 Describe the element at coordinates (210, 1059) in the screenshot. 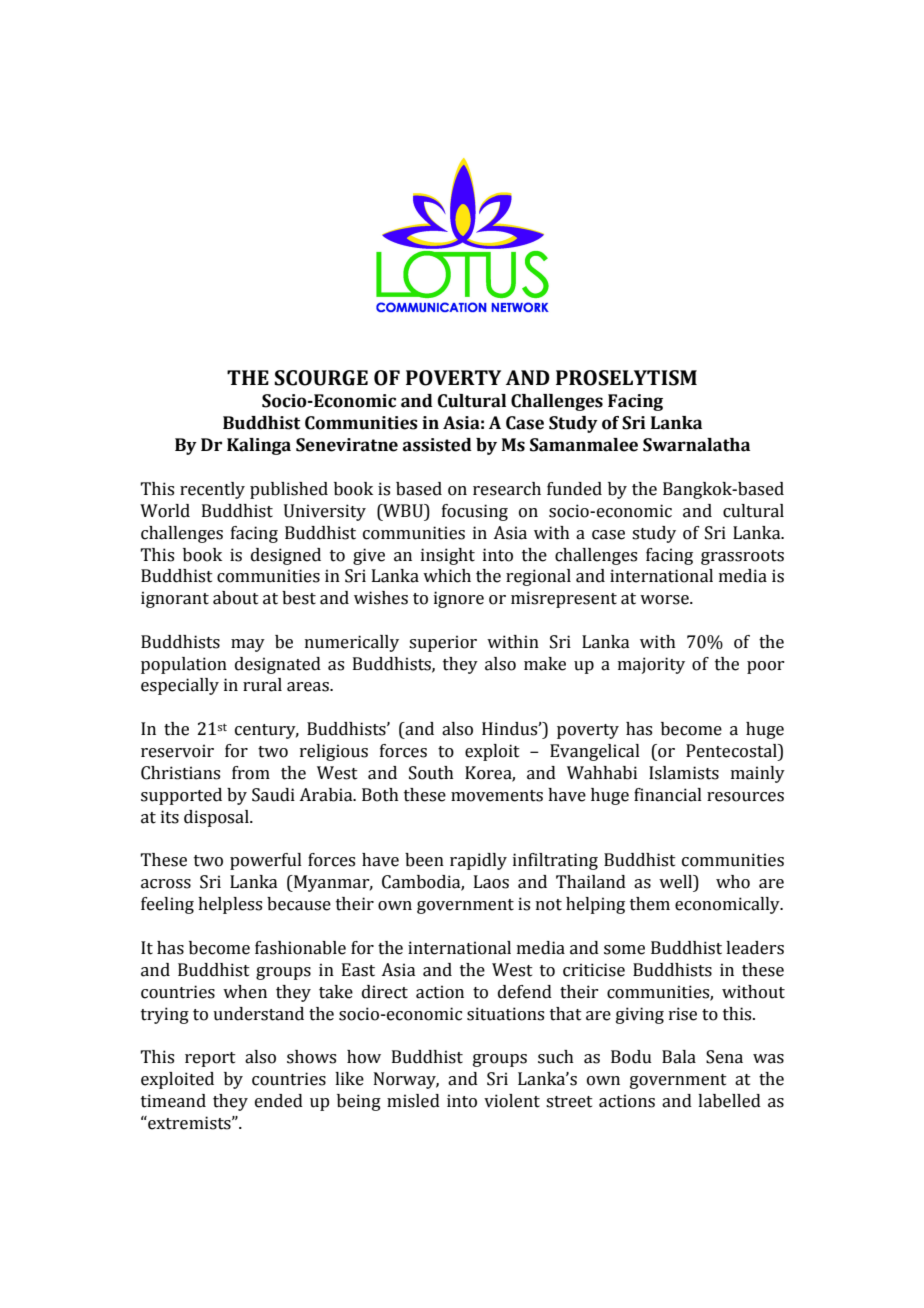

I see `report` at that location.
